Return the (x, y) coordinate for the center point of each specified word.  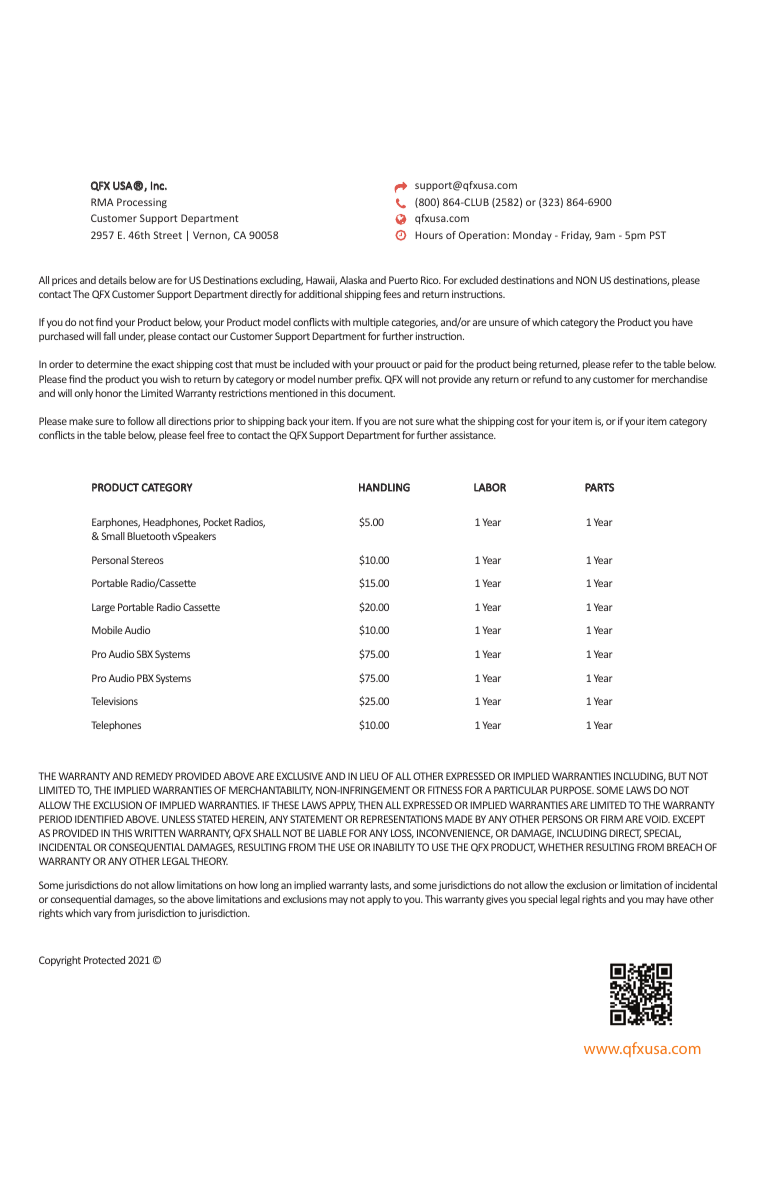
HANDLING (384, 487)
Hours (429, 235)
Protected (104, 960)
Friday (576, 236)
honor (109, 393)
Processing (142, 203)
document (371, 393)
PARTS (599, 487)
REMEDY (154, 776)
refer (623, 364)
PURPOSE (572, 790)
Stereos (147, 560)
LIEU (369, 776)
